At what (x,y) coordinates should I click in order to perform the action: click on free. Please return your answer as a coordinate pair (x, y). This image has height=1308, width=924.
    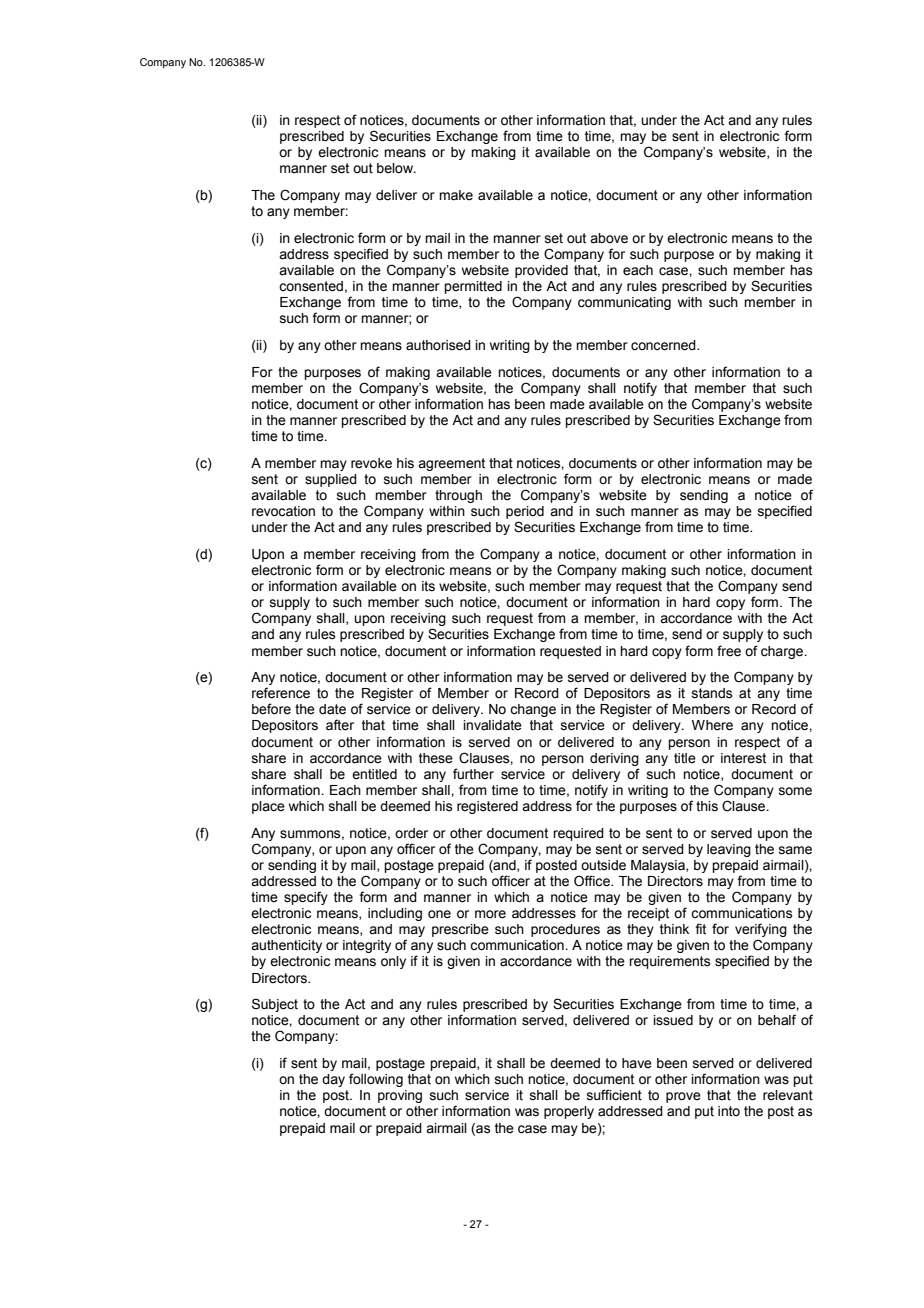
    Looking at the image, I should click on (729, 651).
